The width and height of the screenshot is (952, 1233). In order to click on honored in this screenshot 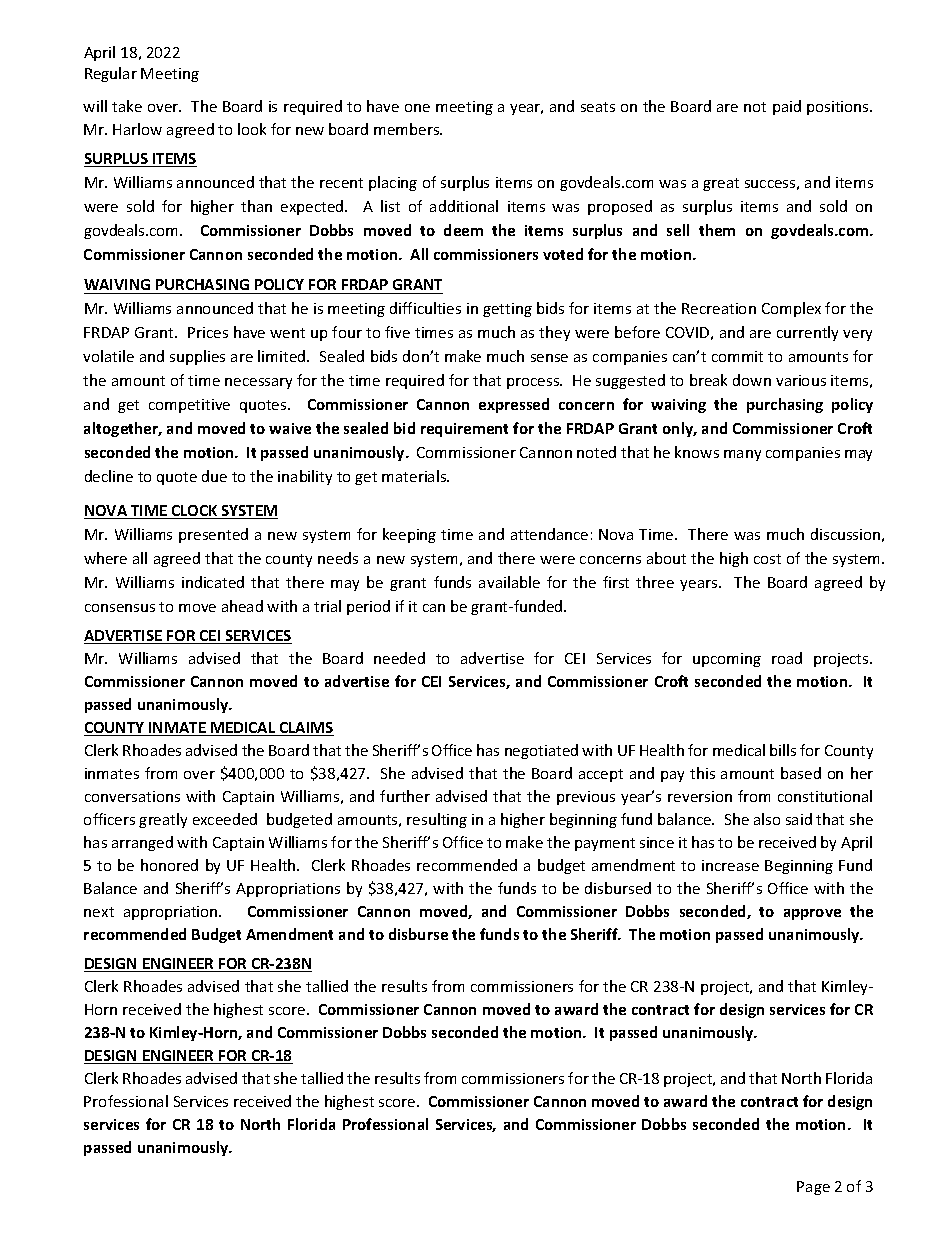, I will do `click(169, 865)`.
